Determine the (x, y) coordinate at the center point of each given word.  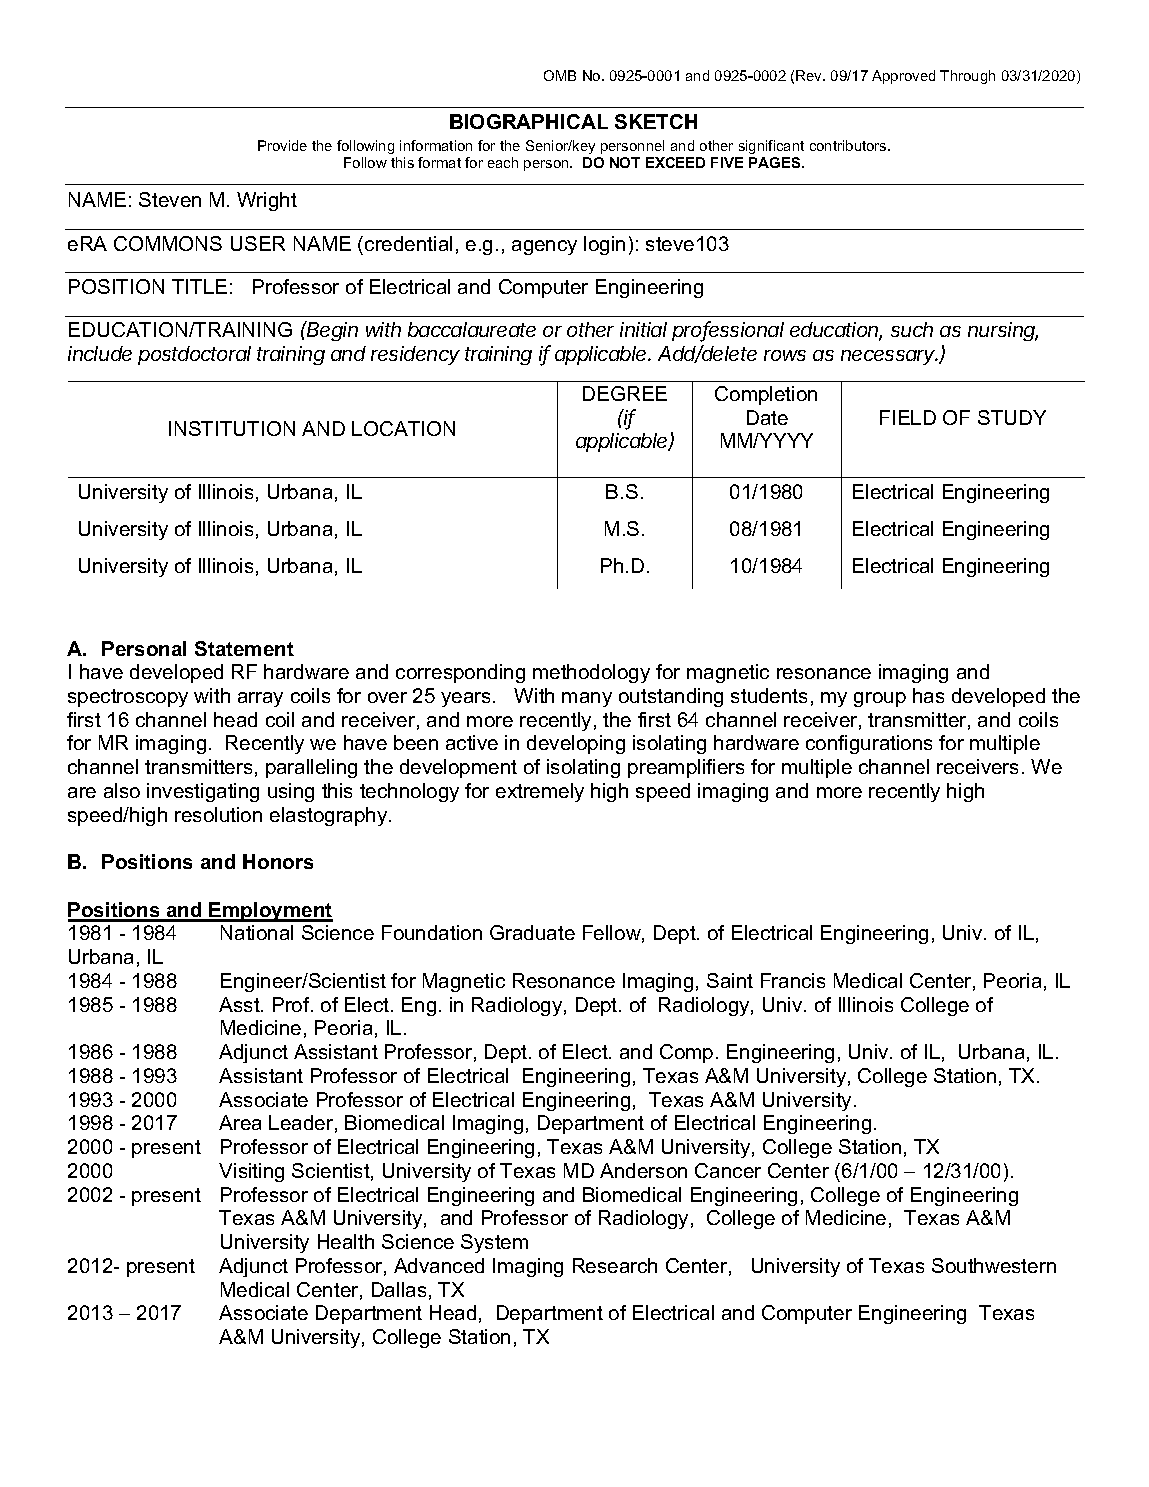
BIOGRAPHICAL (529, 121)
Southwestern (994, 1265)
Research (615, 1265)
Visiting (251, 1172)
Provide (282, 145)
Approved (903, 77)
